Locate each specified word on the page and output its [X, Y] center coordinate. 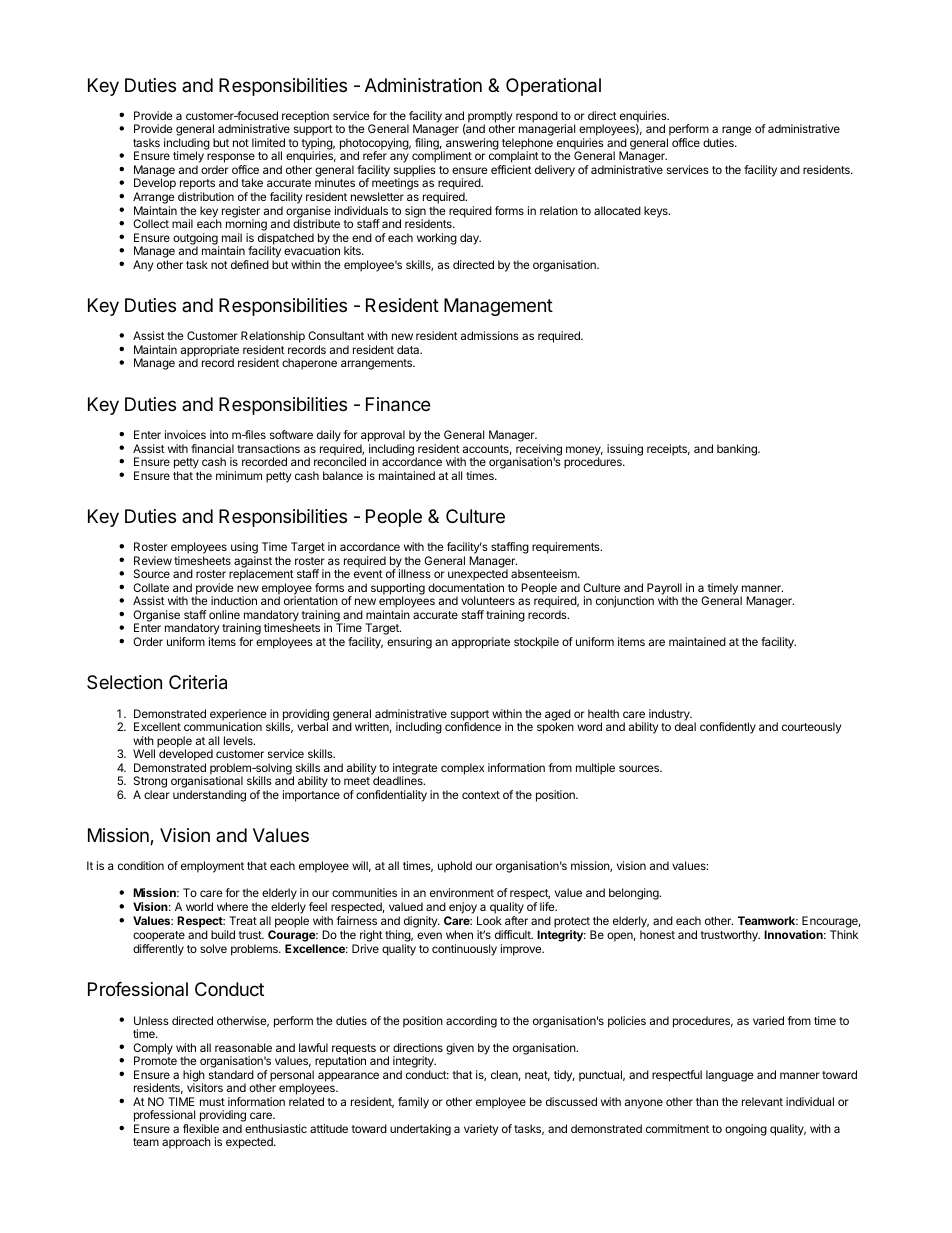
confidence [473, 726]
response [231, 159]
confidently [728, 728]
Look [489, 920]
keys [657, 212]
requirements [567, 548]
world [199, 906]
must [212, 1102]
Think [844, 934]
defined [250, 264]
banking [738, 450]
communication [223, 726]
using [244, 549]
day [470, 239]
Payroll [664, 590]
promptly [490, 118]
